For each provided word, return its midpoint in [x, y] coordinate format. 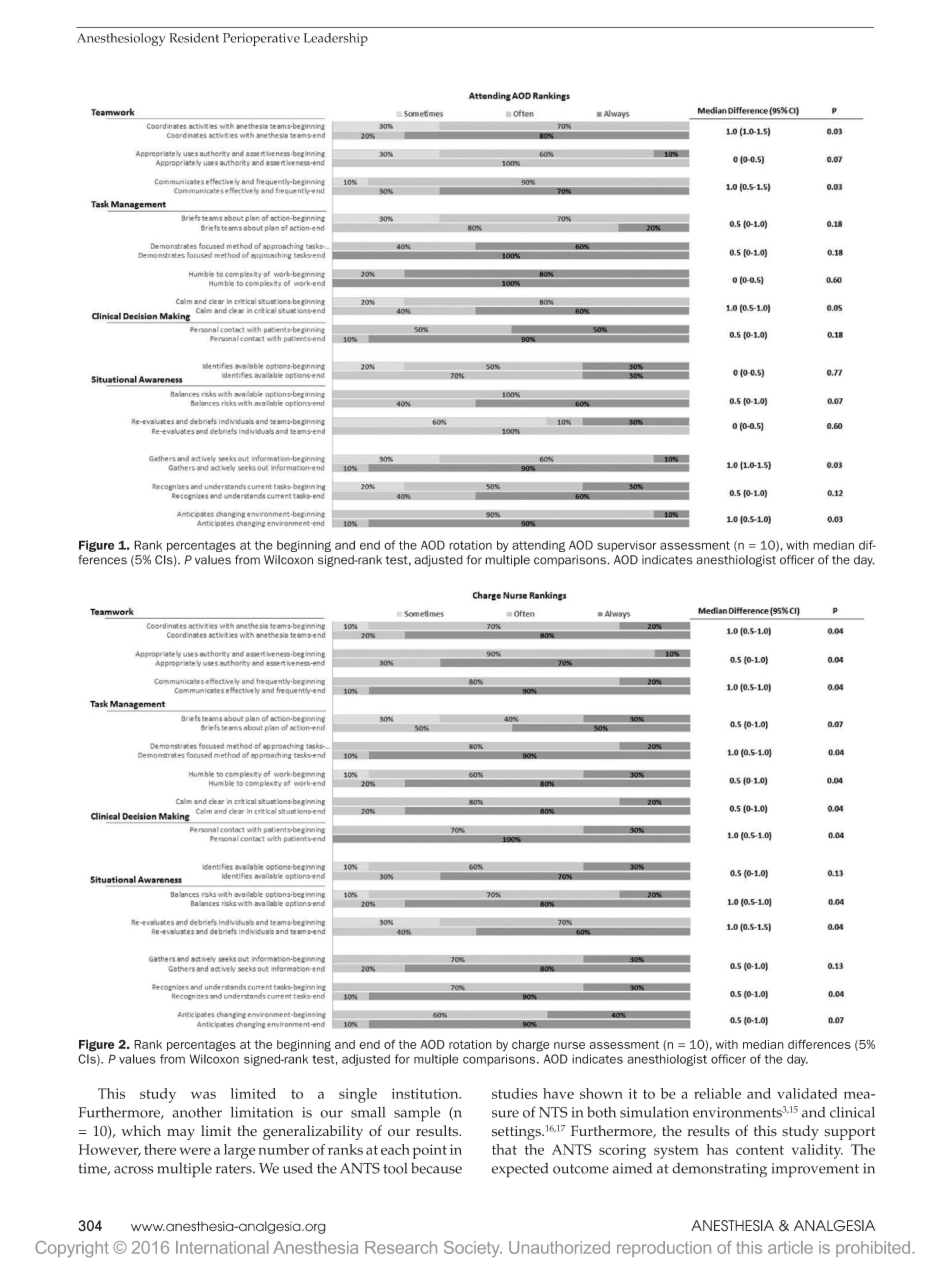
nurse [569, 1045]
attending [538, 546]
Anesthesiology [121, 39]
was [203, 1095]
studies [515, 1093]
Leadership [336, 39]
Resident [194, 38]
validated [807, 1093]
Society [473, 1249]
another [197, 1112]
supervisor [626, 546]
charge [530, 1046]
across [133, 1170]
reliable [717, 1093]
